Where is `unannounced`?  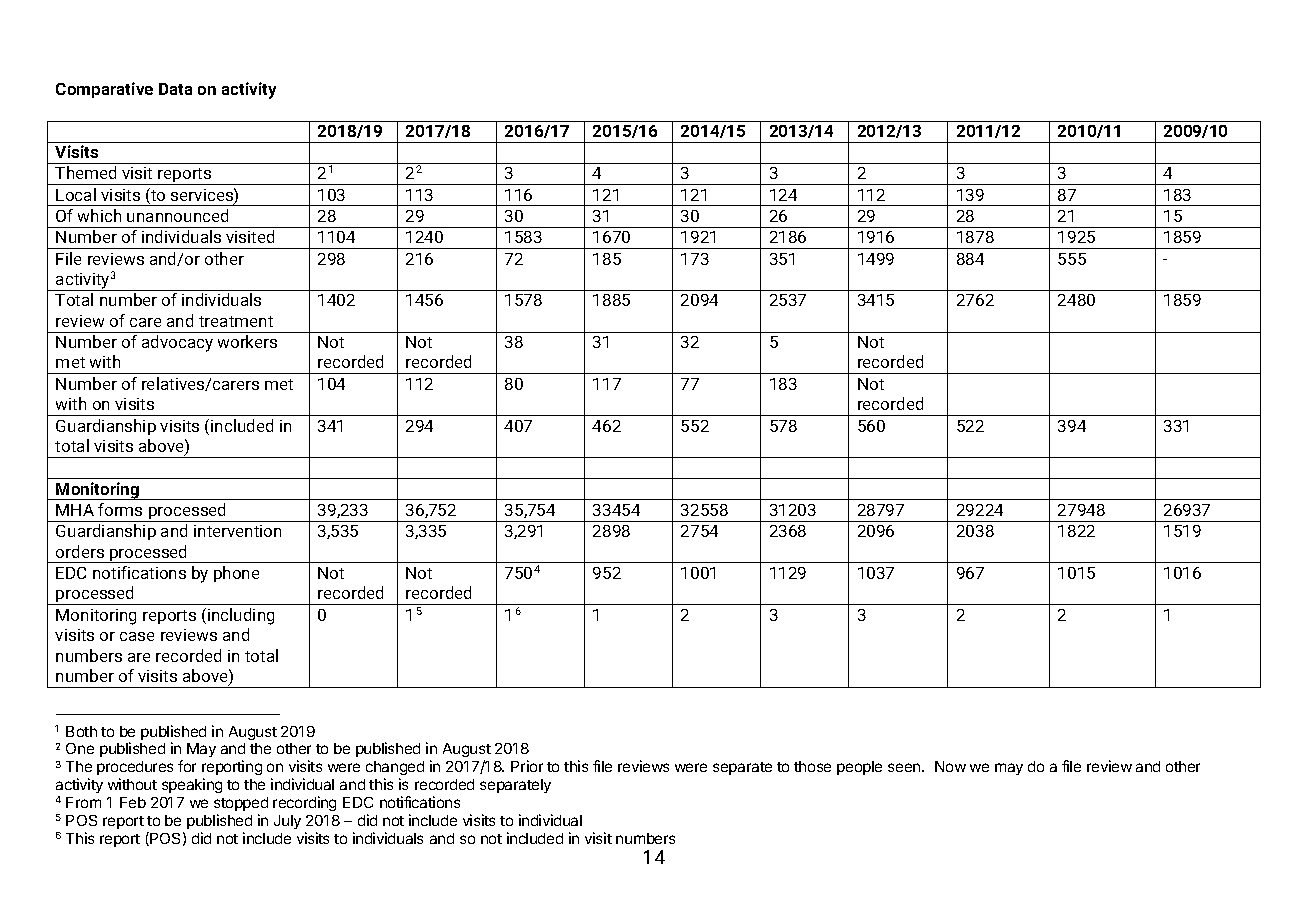 unannounced is located at coordinates (177, 215).
